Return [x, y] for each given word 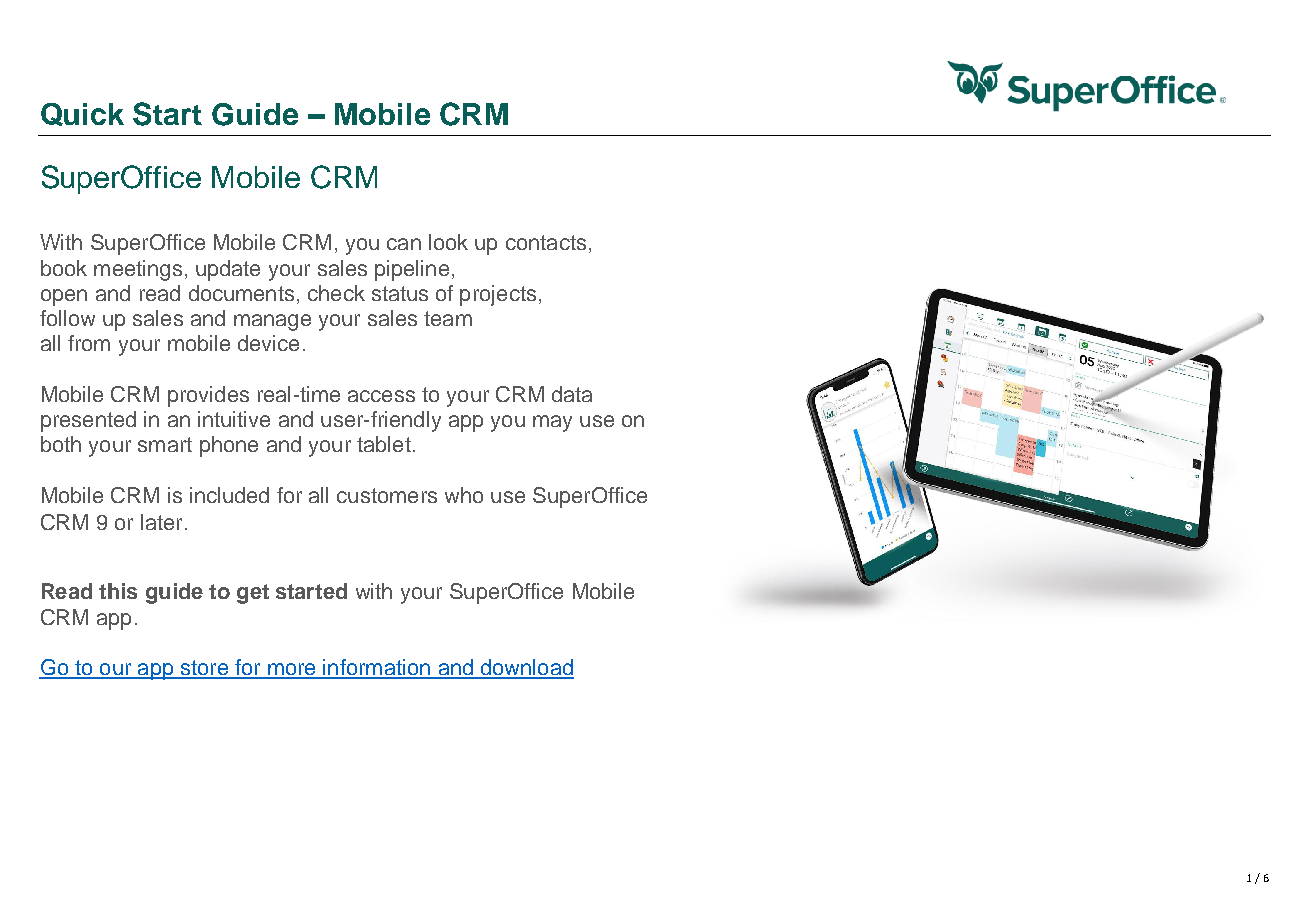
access [381, 396]
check [336, 293]
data [572, 394]
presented [88, 421]
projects [498, 295]
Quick [82, 114]
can [404, 244]
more [292, 670]
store [204, 669]
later [161, 522]
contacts [546, 242]
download [526, 668]
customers [387, 495]
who [464, 495]
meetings [138, 270]
